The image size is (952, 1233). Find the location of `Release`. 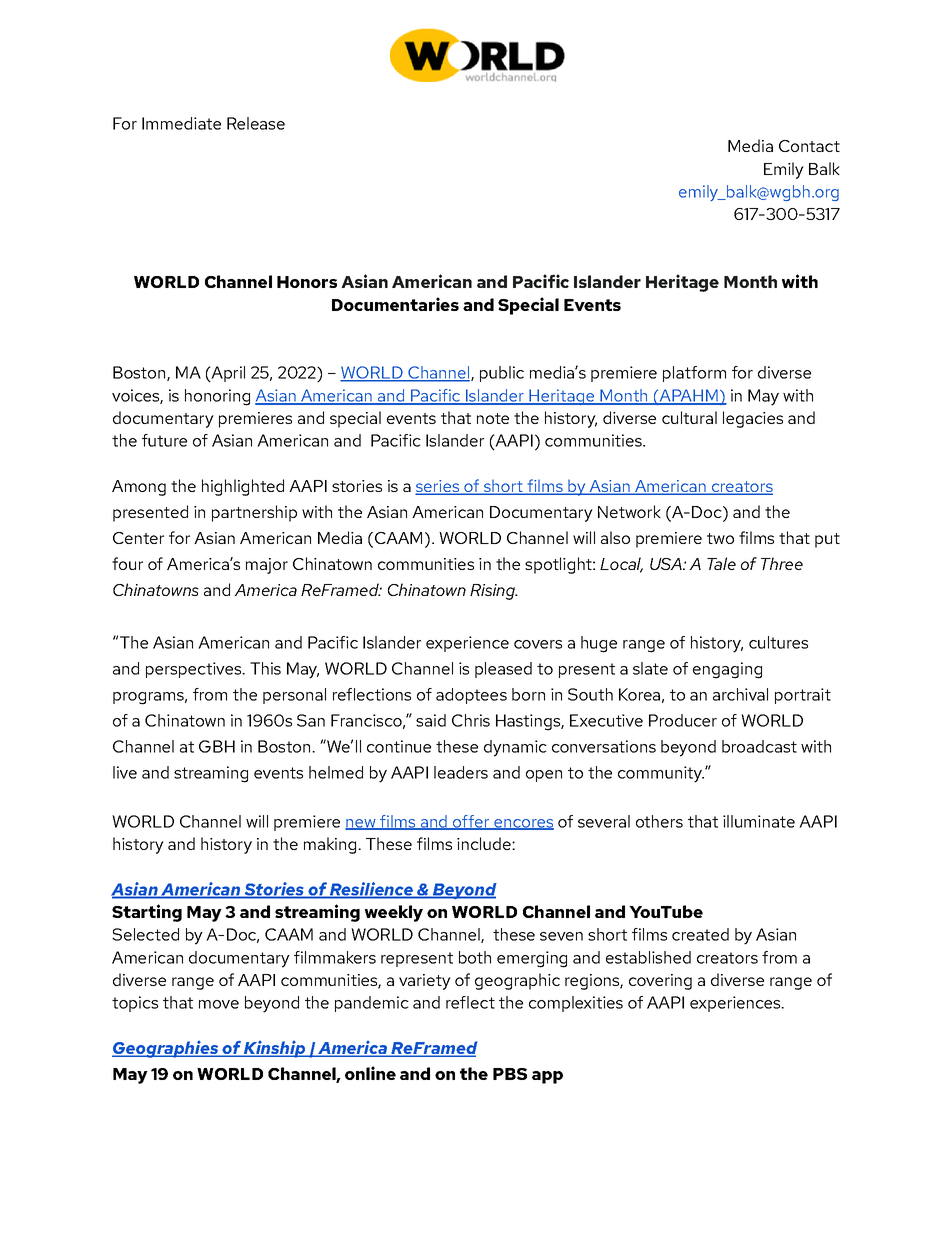

Release is located at coordinates (256, 123).
